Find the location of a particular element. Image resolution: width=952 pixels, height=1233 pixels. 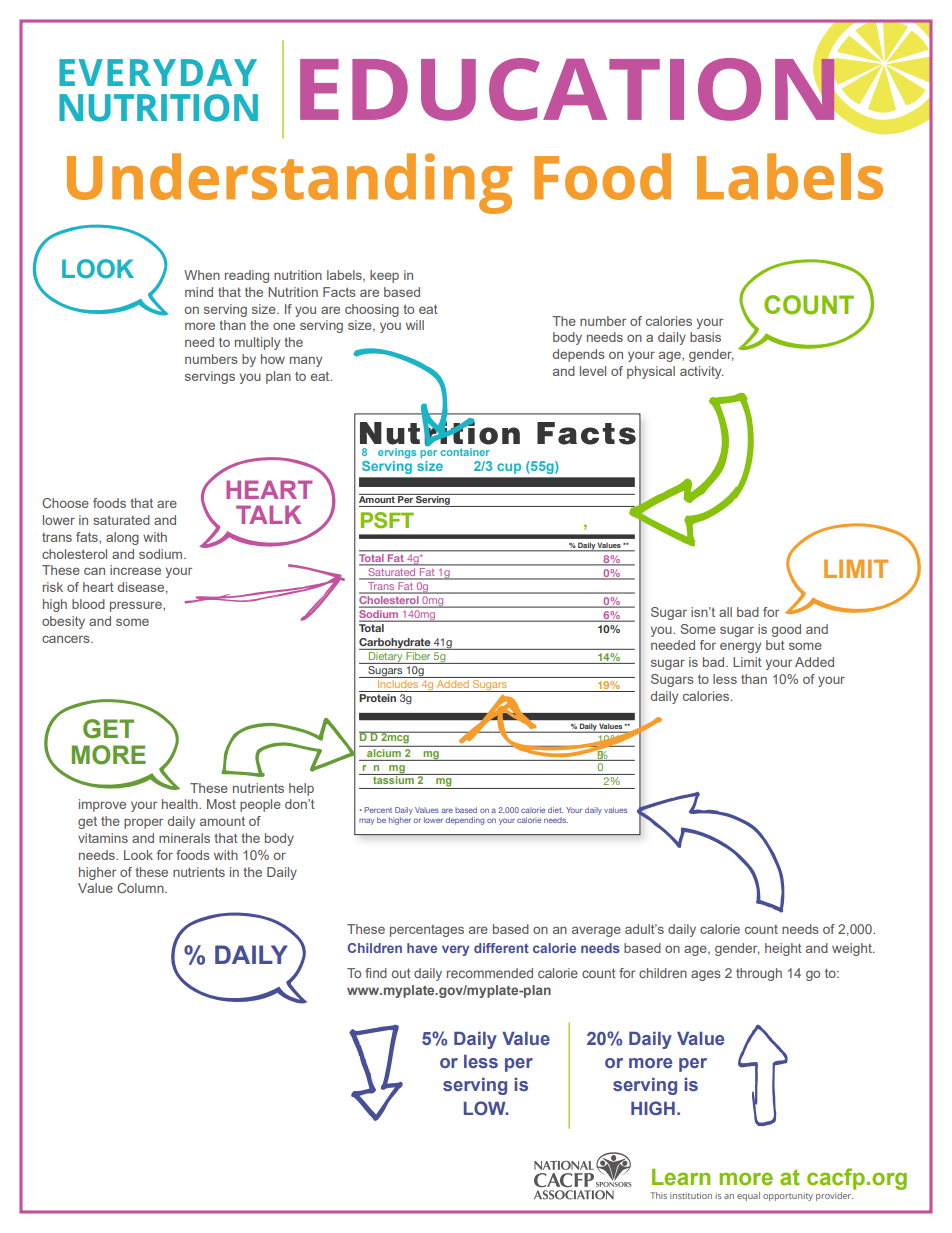

find is located at coordinates (376, 973).
